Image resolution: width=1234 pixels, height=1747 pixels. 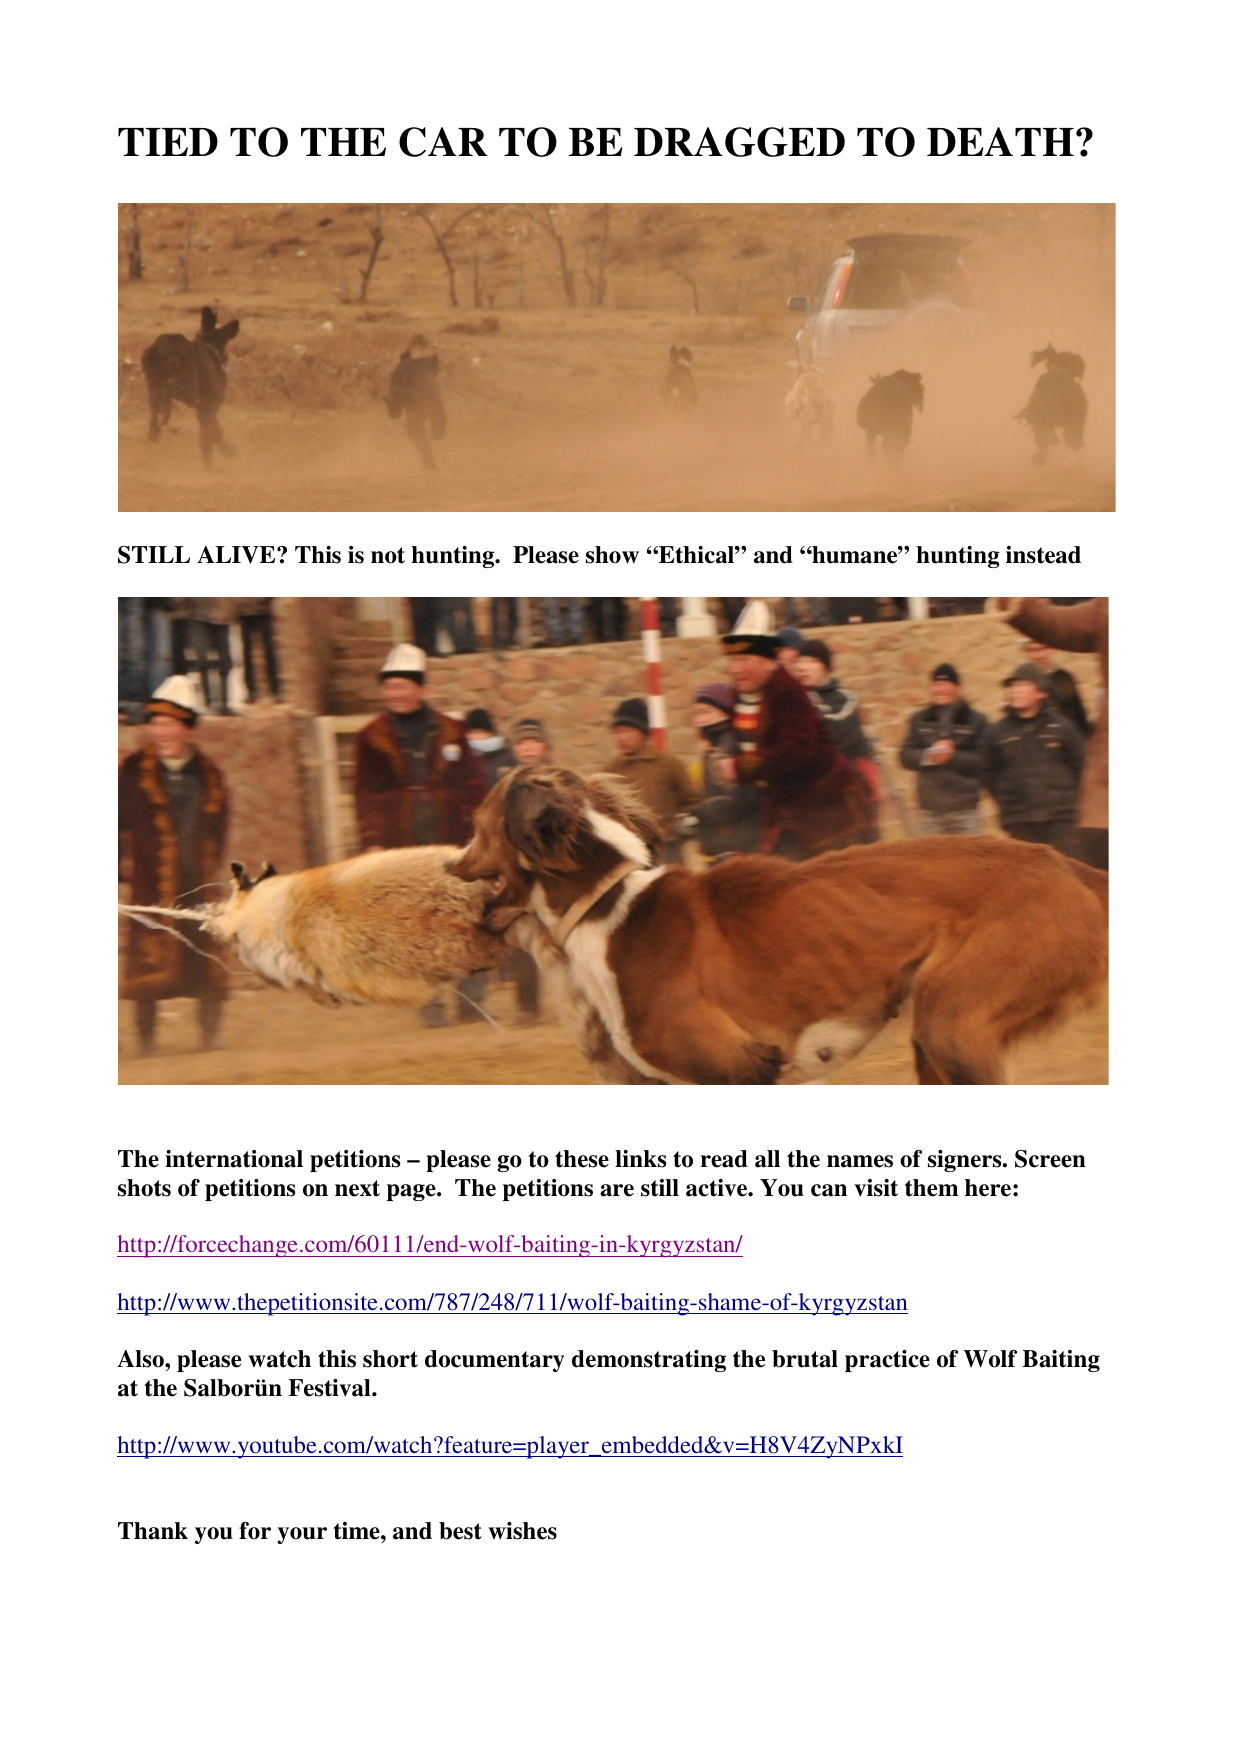 What do you see at coordinates (739, 142) in the image?
I see `DRAGGED` at bounding box center [739, 142].
